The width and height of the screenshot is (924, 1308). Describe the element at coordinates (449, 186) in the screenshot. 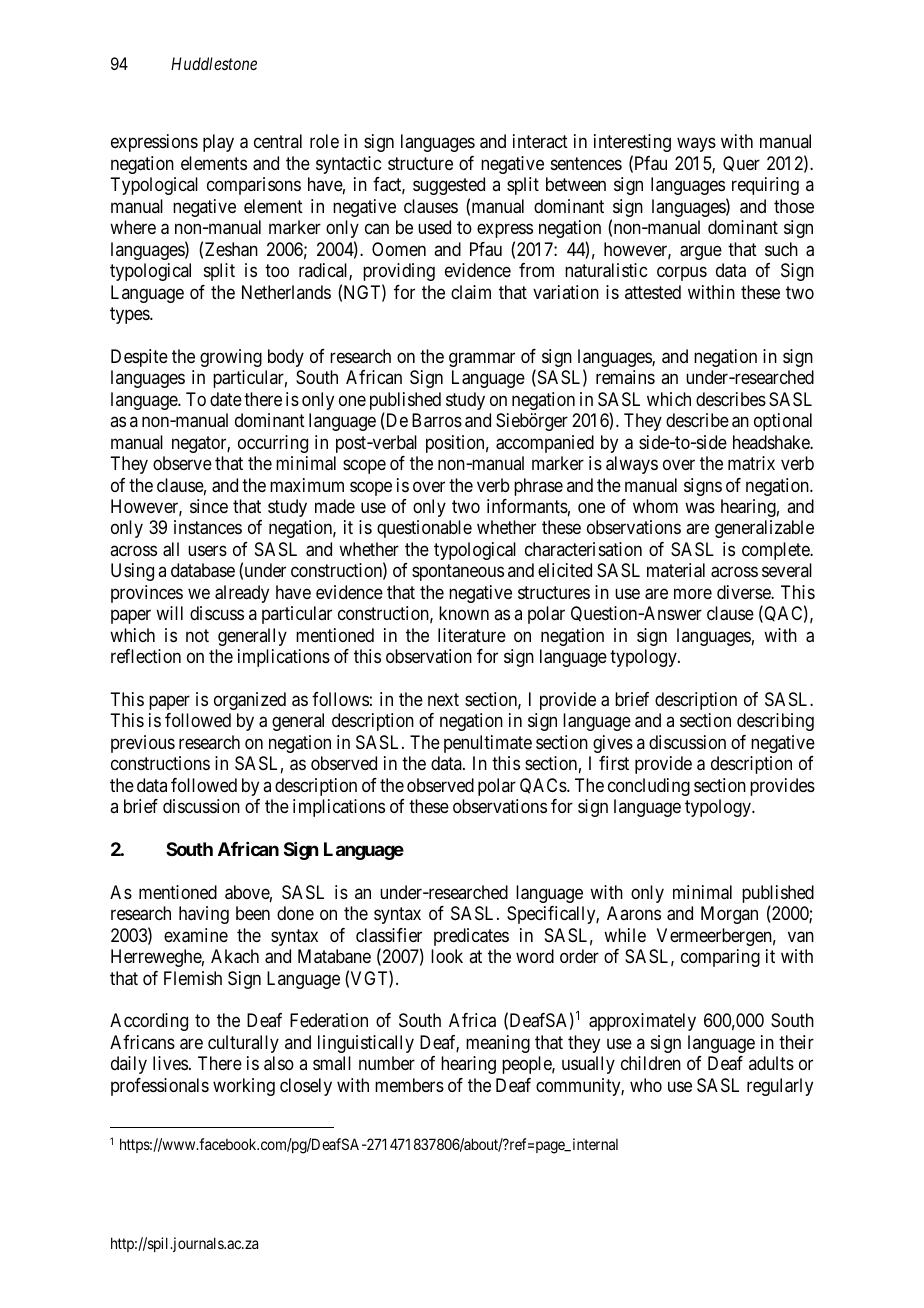

I see `suggested` at that location.
